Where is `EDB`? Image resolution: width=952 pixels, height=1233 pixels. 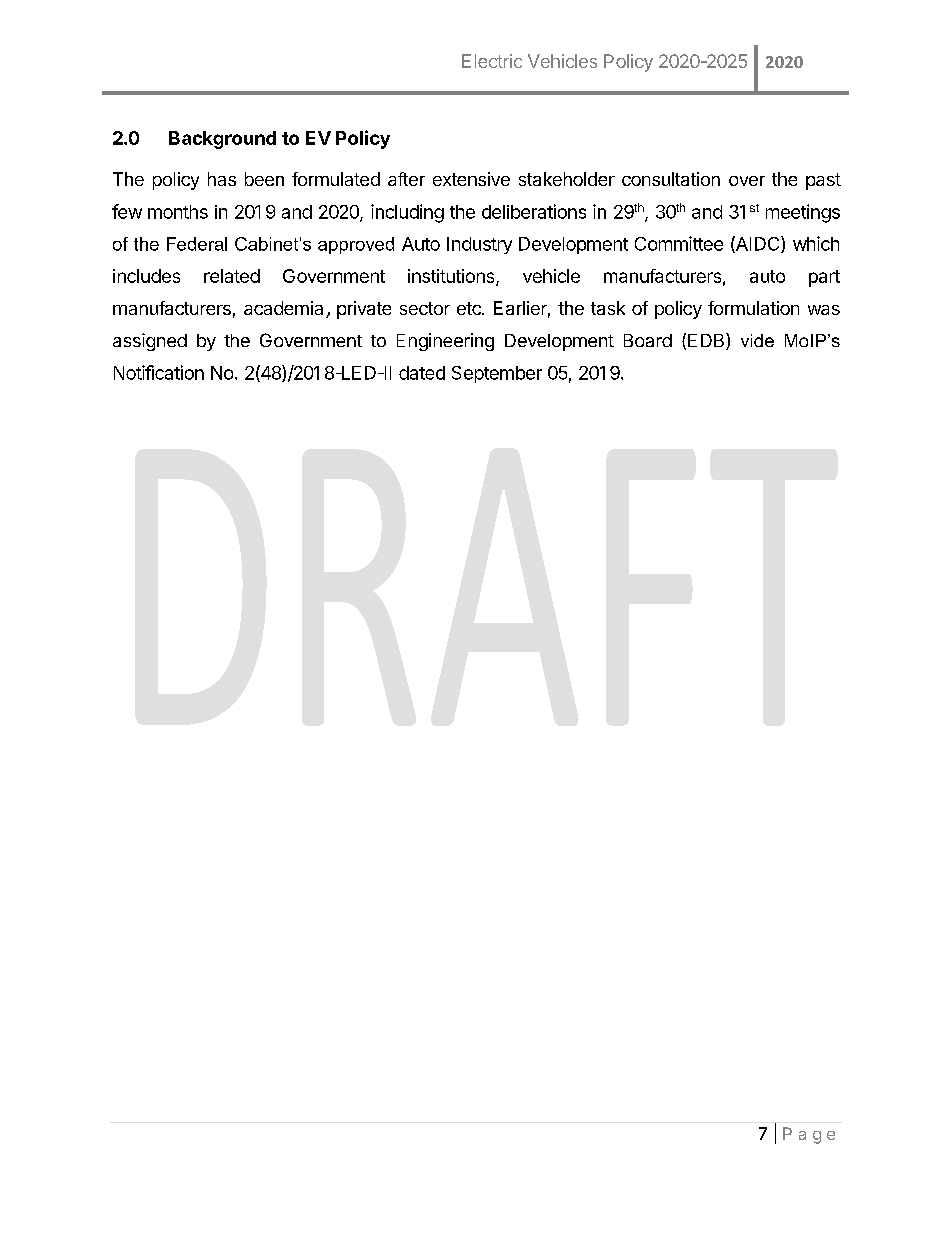
EDB is located at coordinates (707, 341).
